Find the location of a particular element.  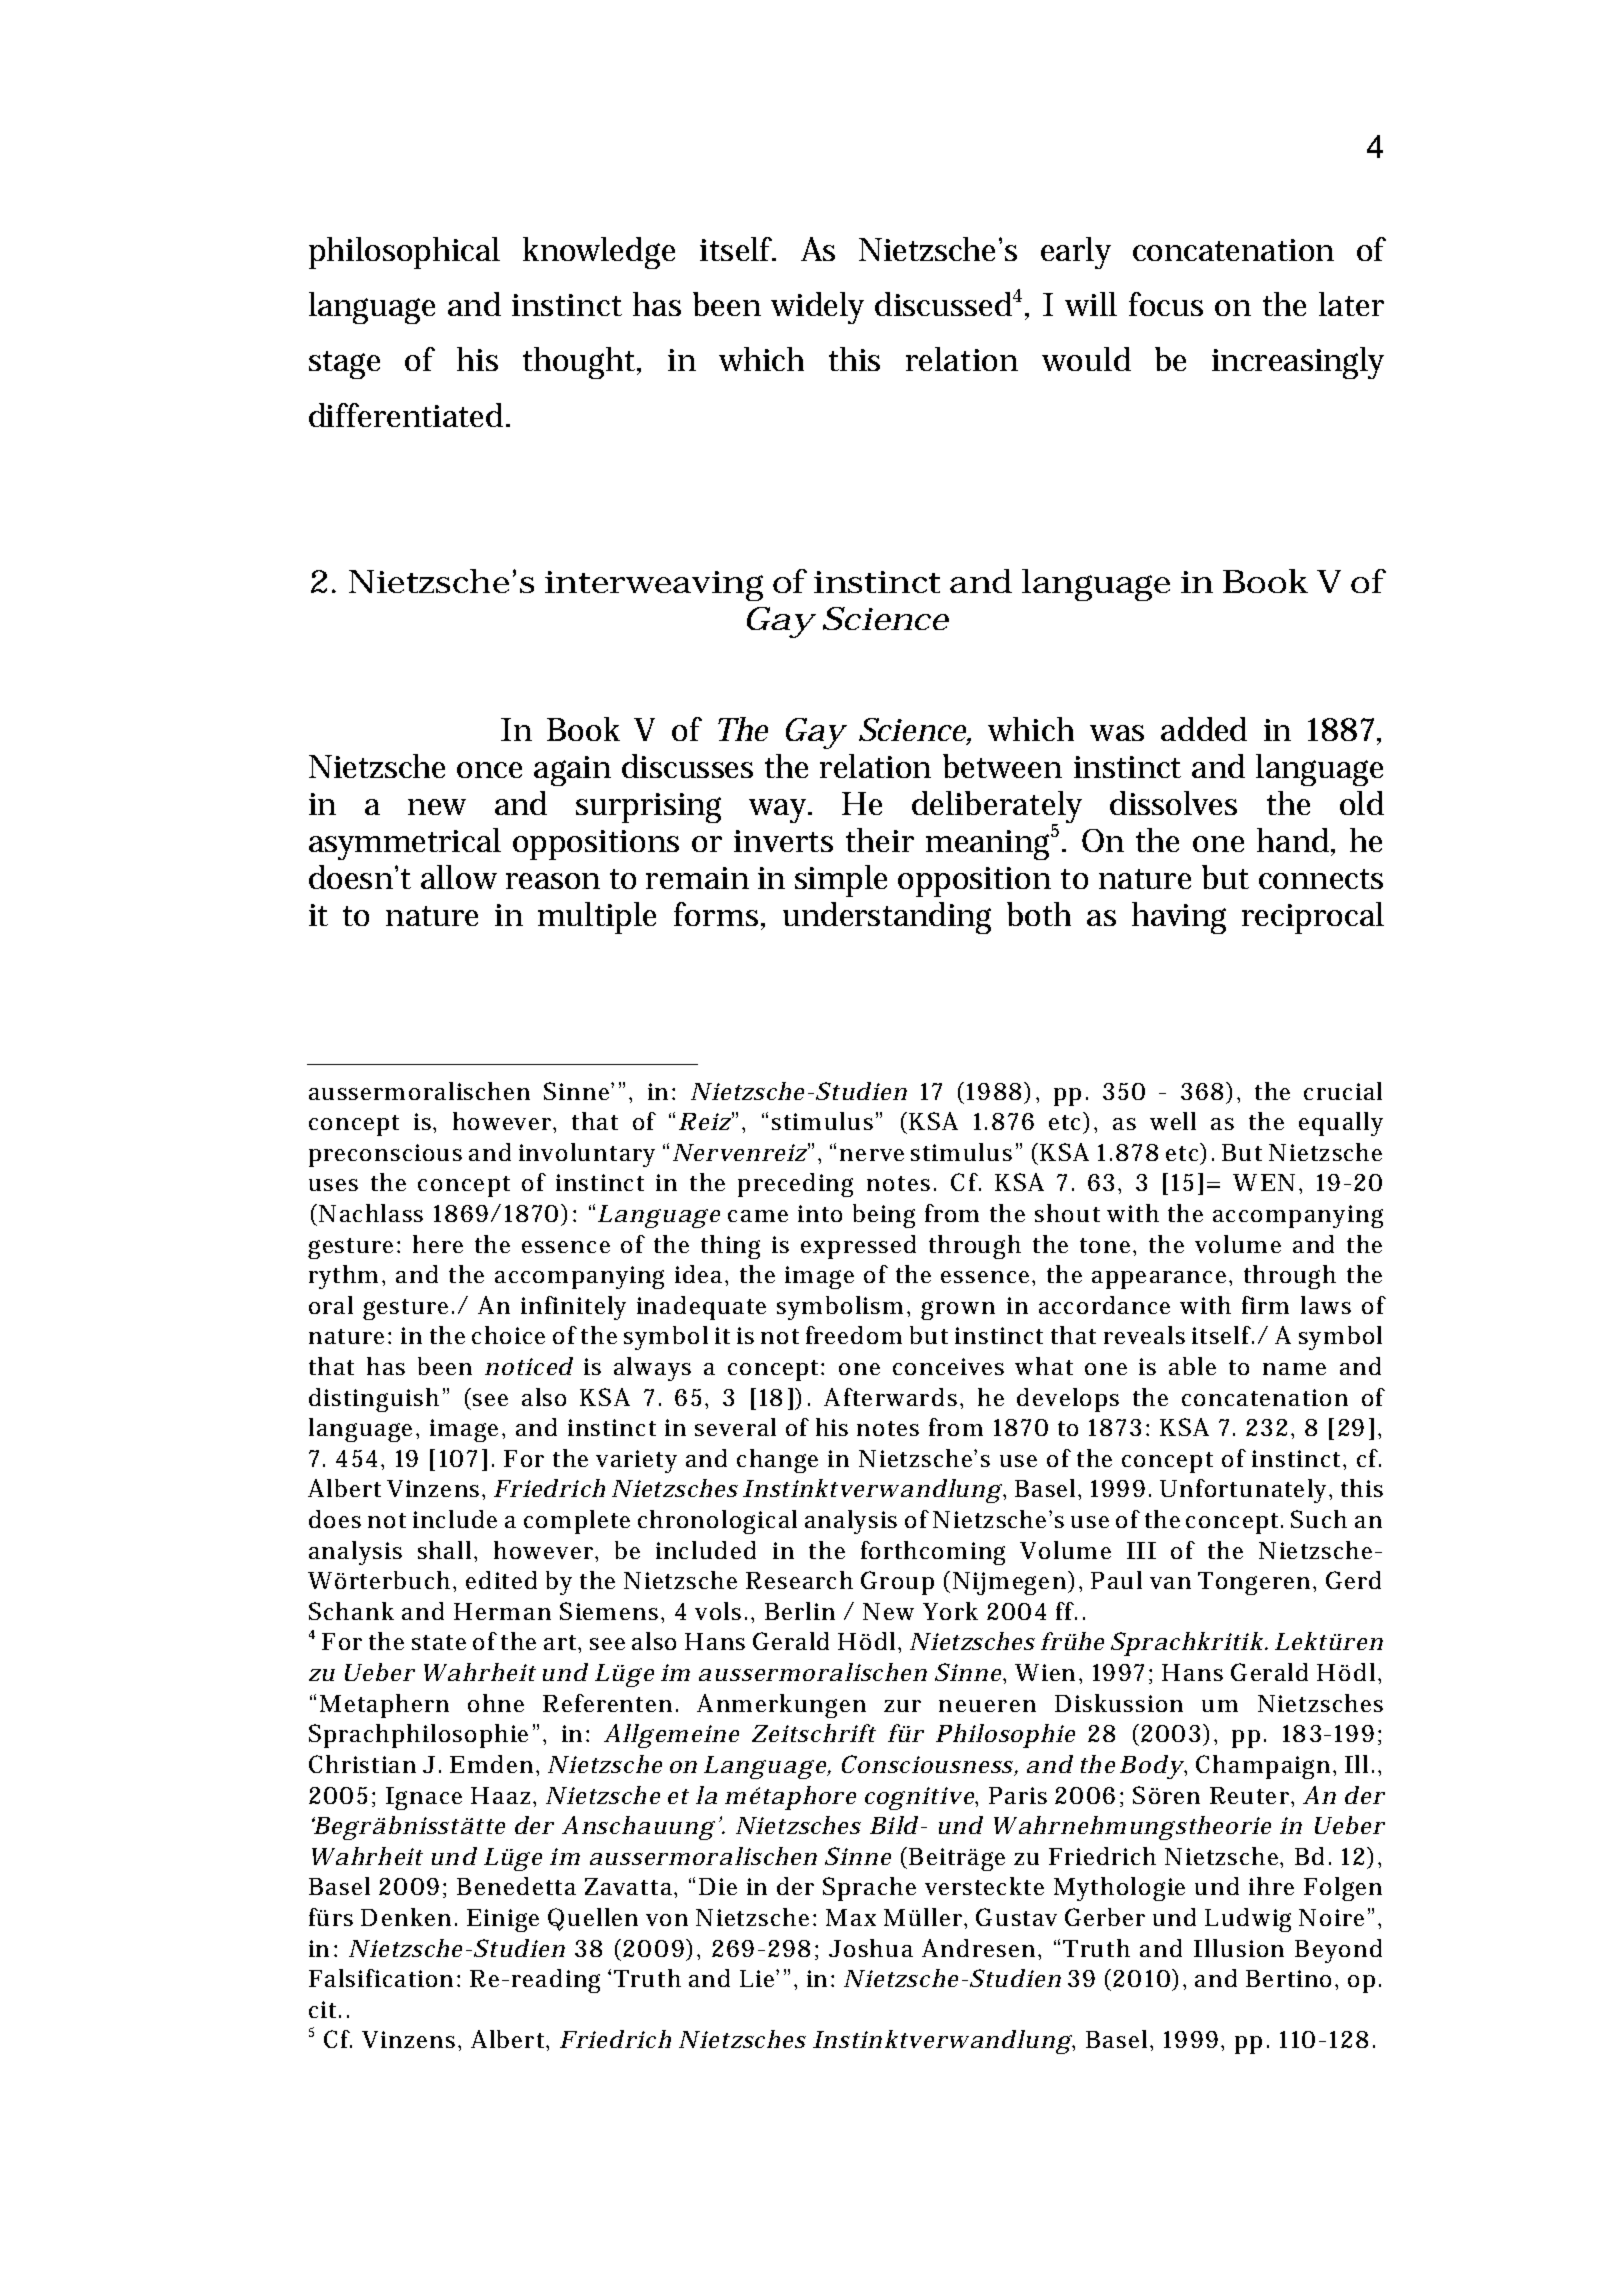

Falsification is located at coordinates (381, 1978).
